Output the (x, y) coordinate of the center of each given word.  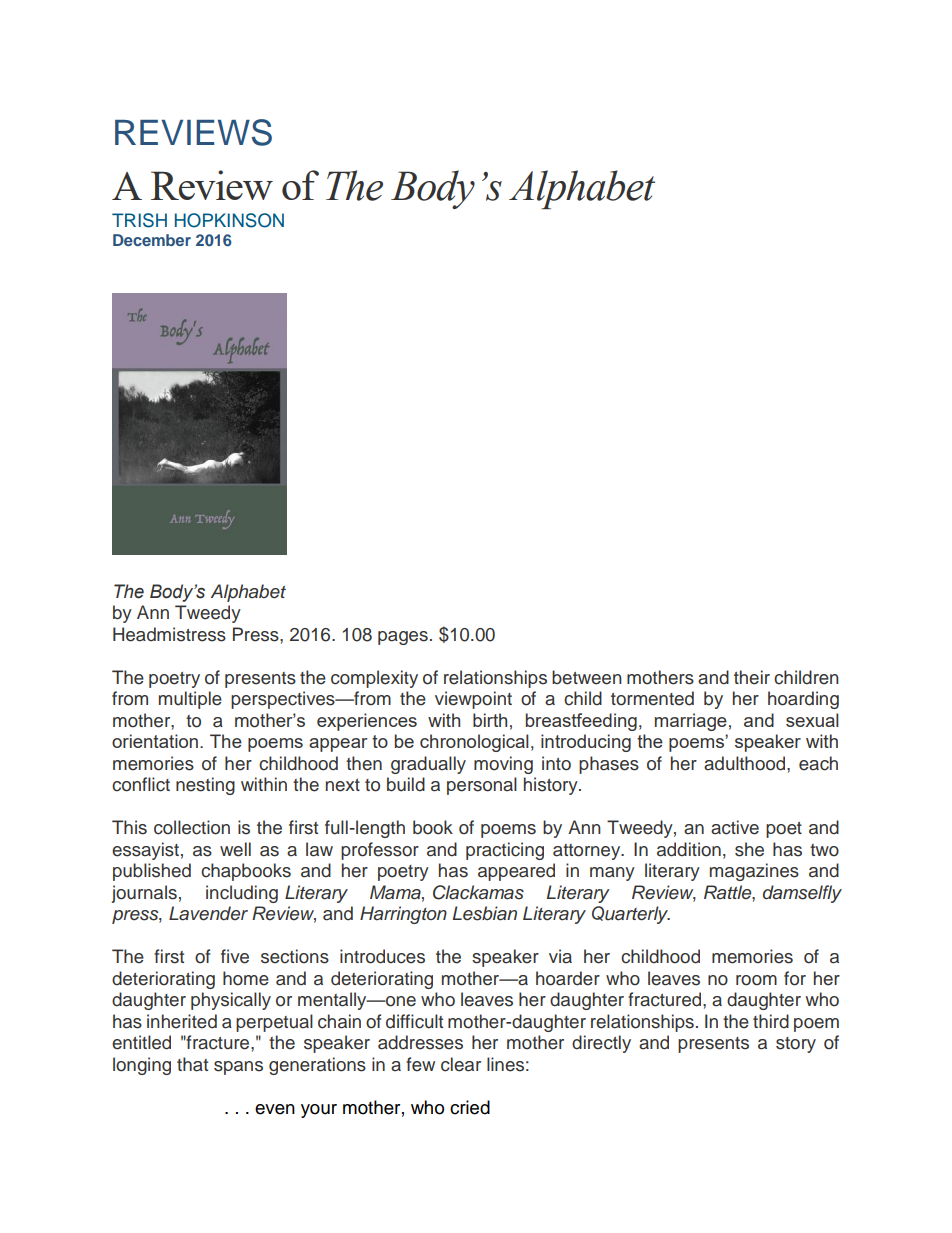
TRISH (139, 220)
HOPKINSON (229, 220)
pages (403, 638)
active (735, 827)
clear (461, 1064)
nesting (205, 786)
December (152, 240)
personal (482, 786)
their (752, 677)
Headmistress (169, 634)
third (771, 1021)
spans (238, 1068)
